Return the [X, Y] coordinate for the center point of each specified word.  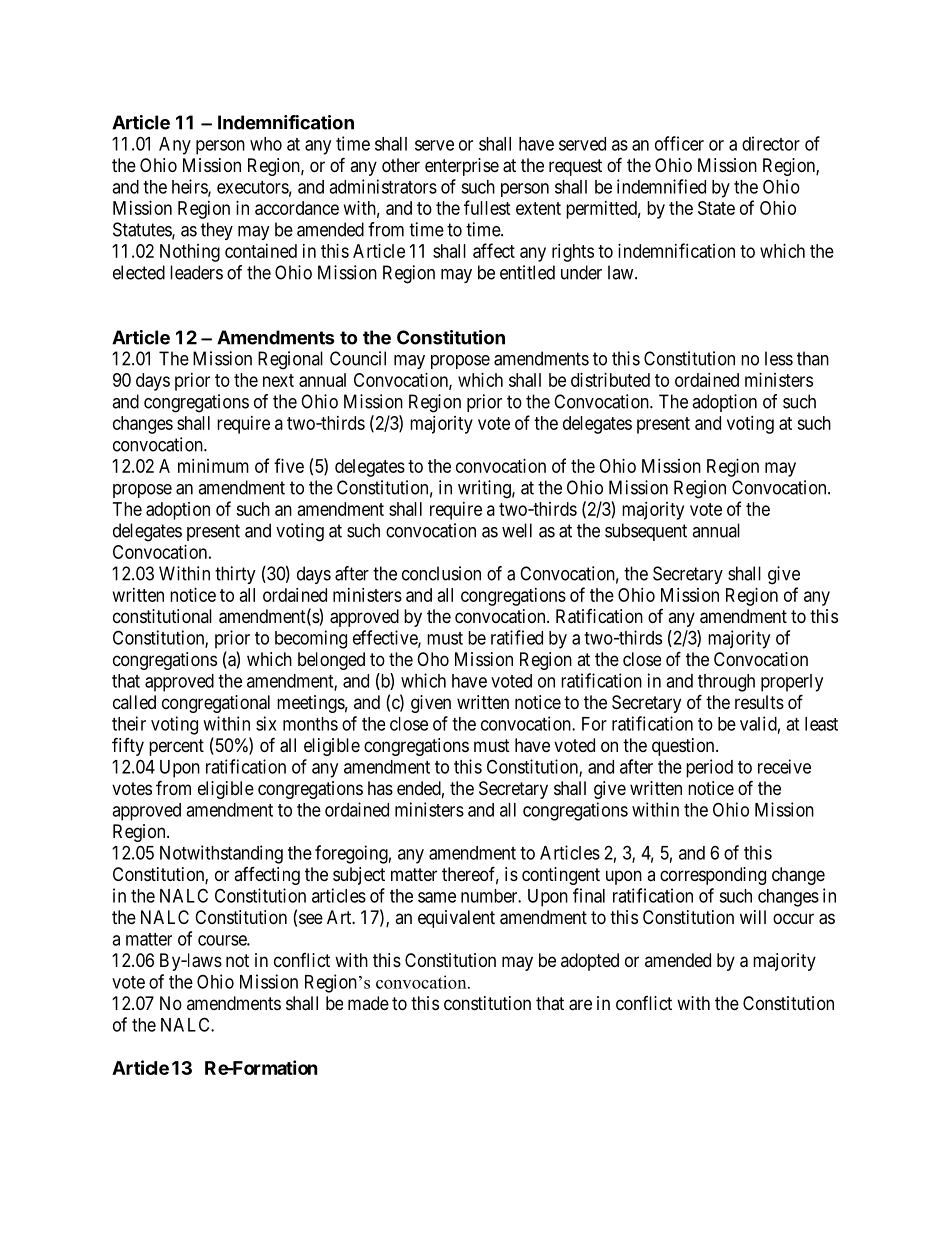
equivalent [456, 919]
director [771, 143]
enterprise [462, 167]
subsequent [646, 532]
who [266, 144]
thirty [235, 575]
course [223, 940]
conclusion [441, 573]
